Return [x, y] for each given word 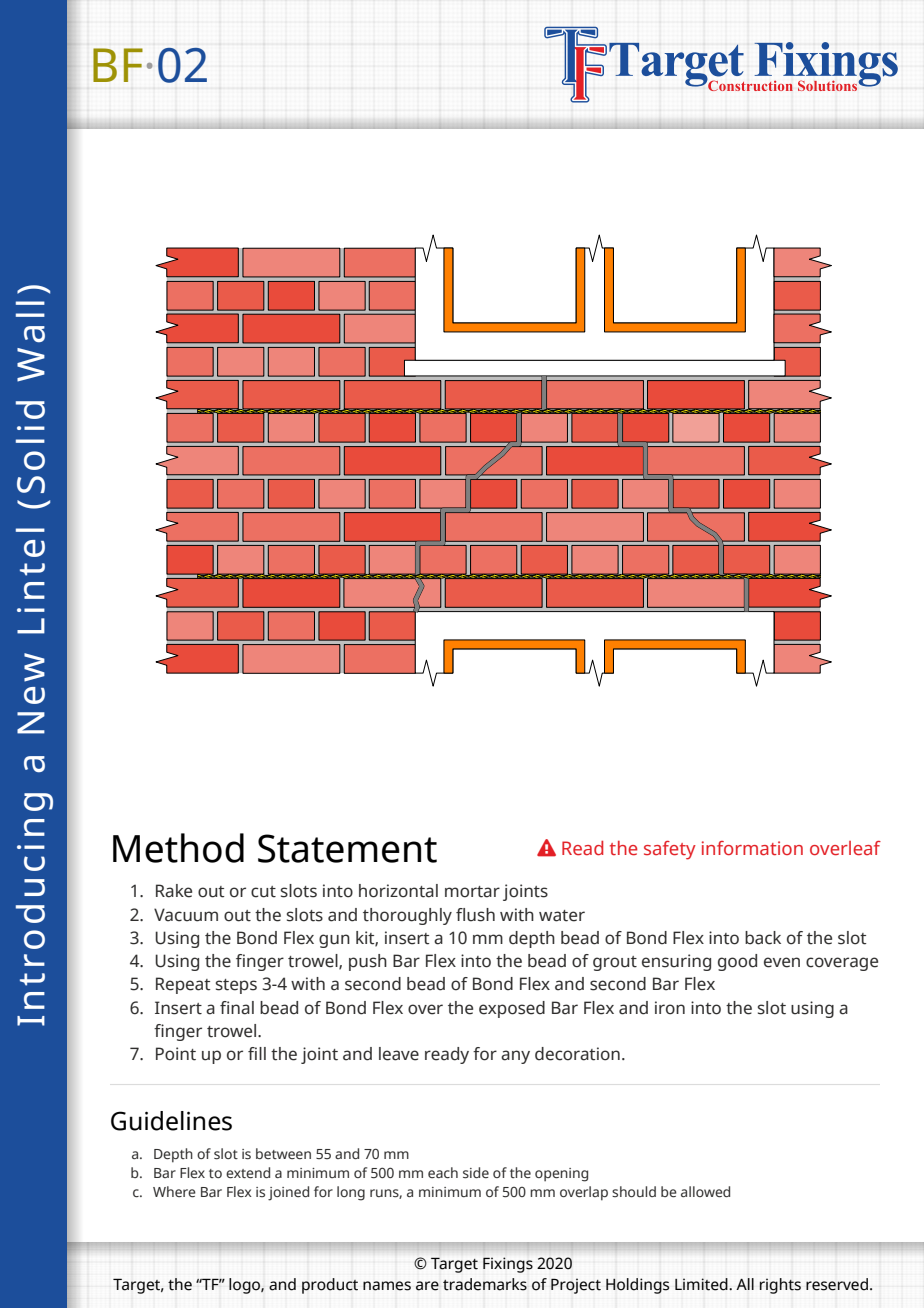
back [763, 938]
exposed [512, 1009]
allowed [705, 1192]
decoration [577, 1054]
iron [670, 1008]
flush [475, 915]
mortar [472, 892]
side [476, 1173]
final [237, 1008]
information [752, 848]
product [330, 1286]
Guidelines [171, 1121]
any [515, 1057]
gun [334, 941]
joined [288, 1193]
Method [178, 848]
